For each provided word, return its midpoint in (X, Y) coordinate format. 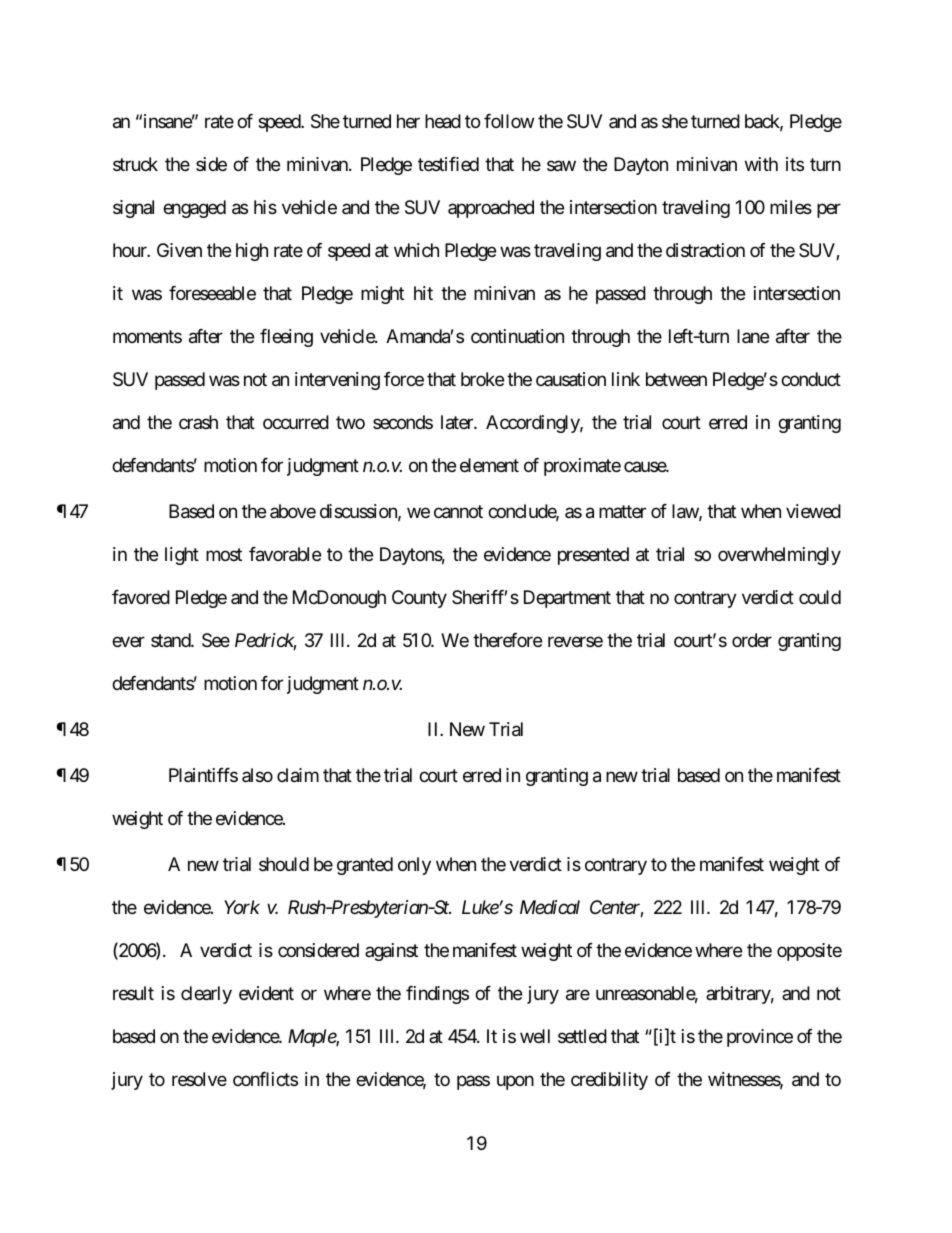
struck (135, 164)
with (761, 164)
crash (198, 422)
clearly (206, 995)
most (224, 554)
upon (515, 1082)
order (752, 640)
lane (753, 336)
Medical (550, 907)
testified (448, 164)
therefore (507, 640)
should (284, 864)
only (414, 866)
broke (482, 379)
